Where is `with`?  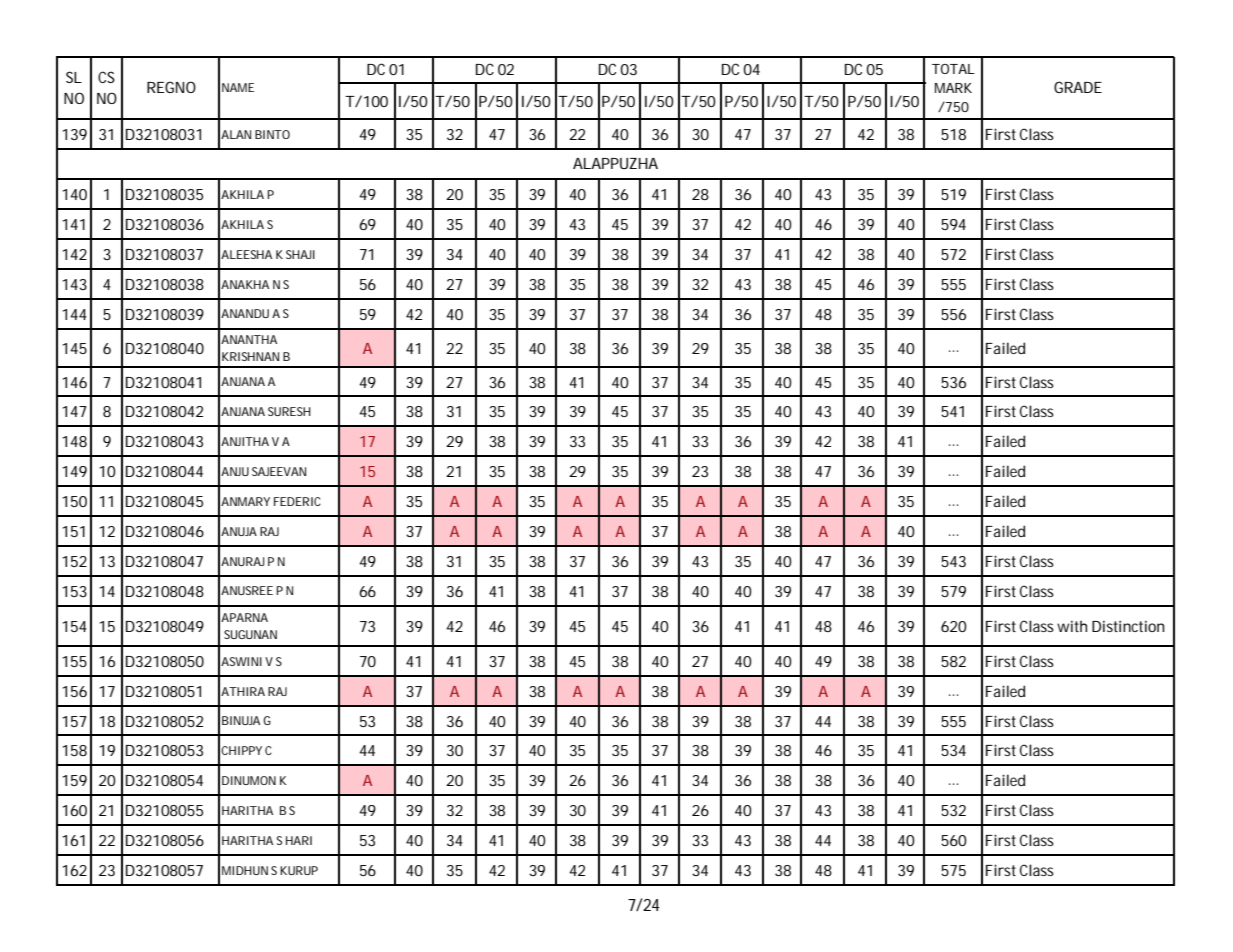
with is located at coordinates (1072, 626).
